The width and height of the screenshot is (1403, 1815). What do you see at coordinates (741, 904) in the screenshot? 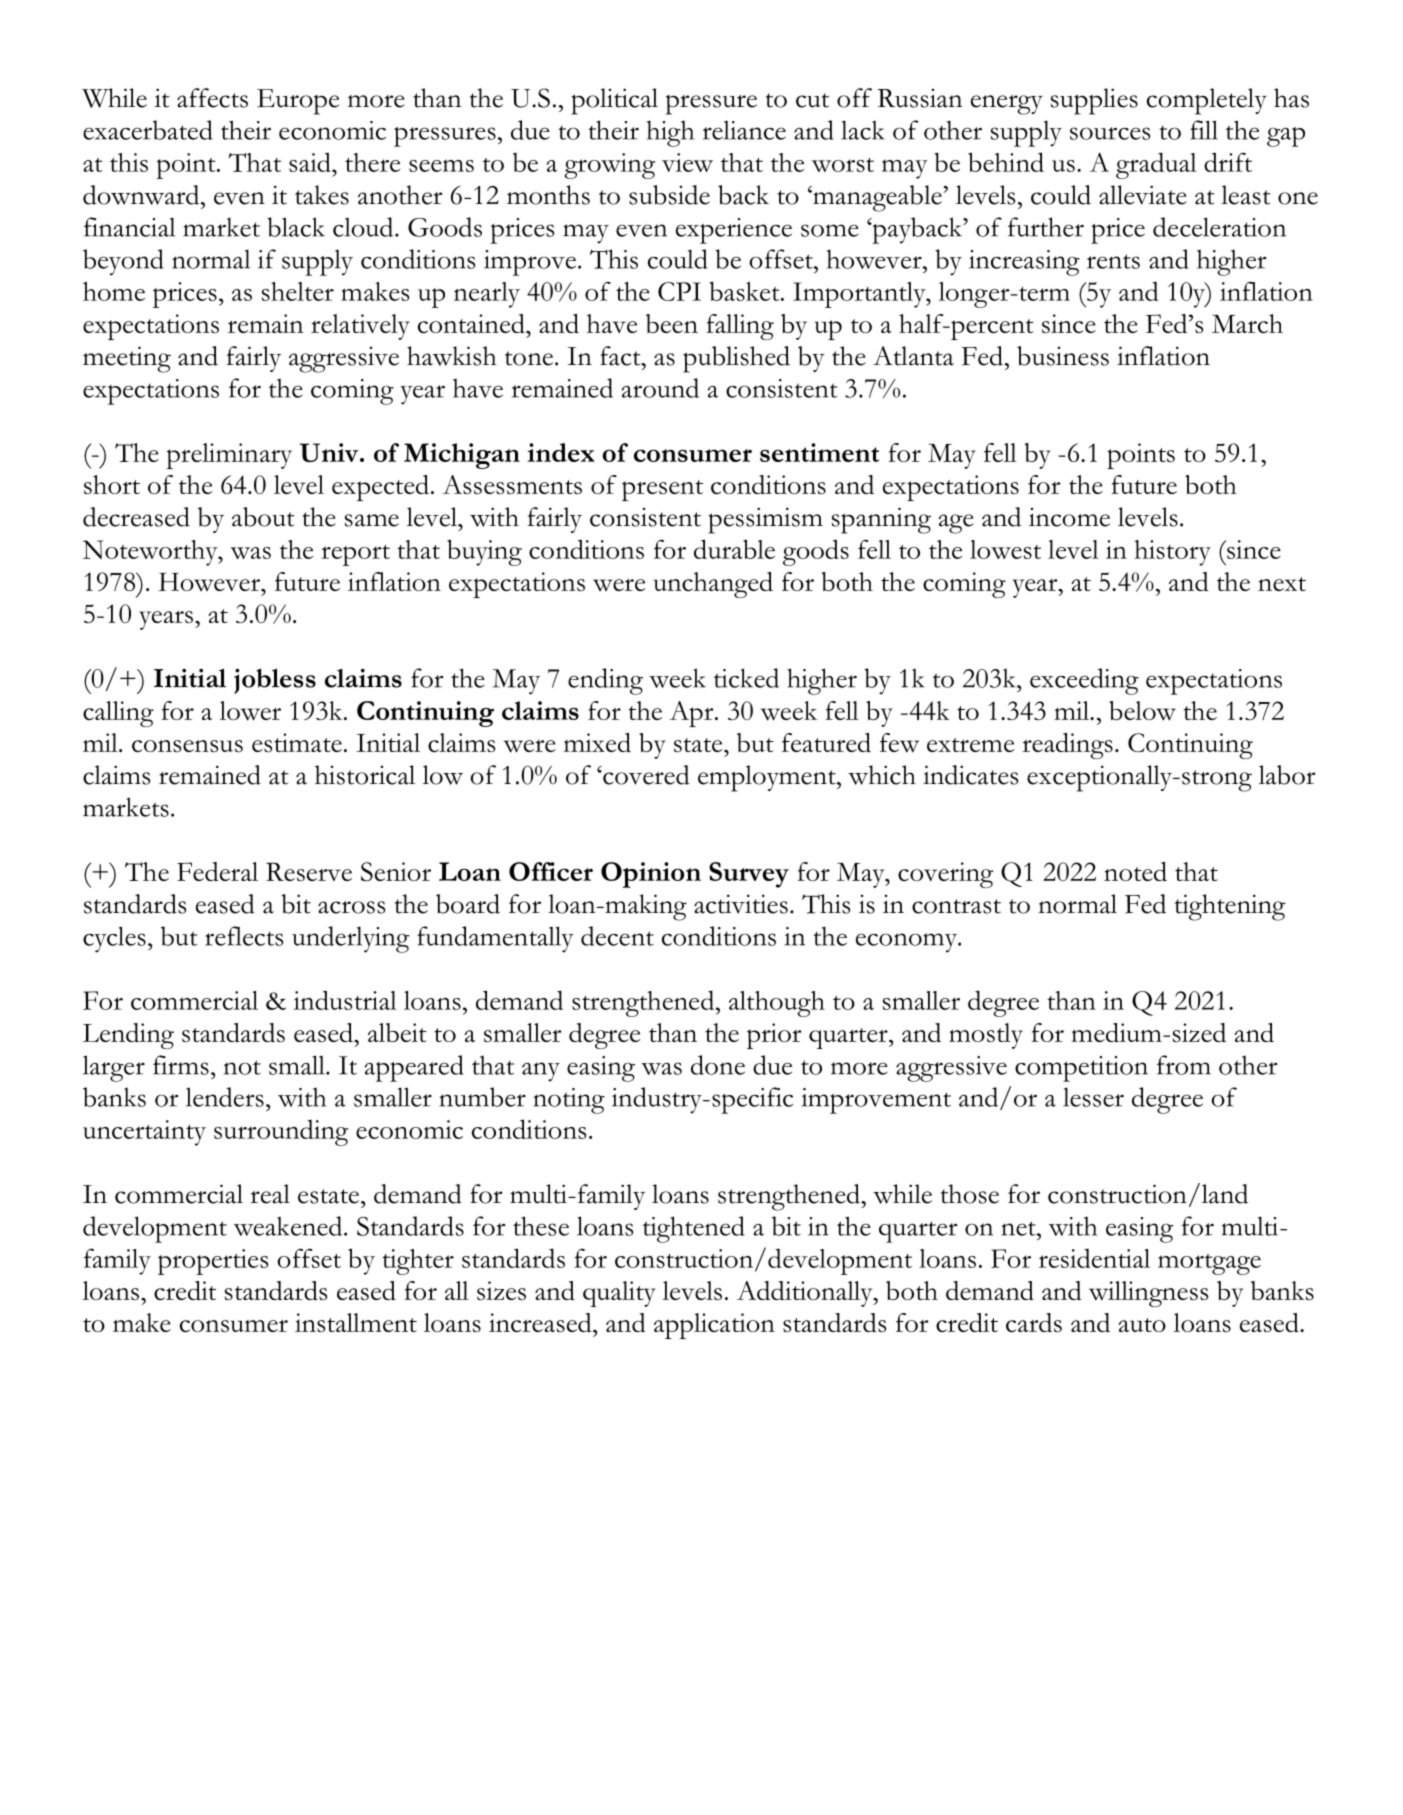
I see `activities` at bounding box center [741, 904].
